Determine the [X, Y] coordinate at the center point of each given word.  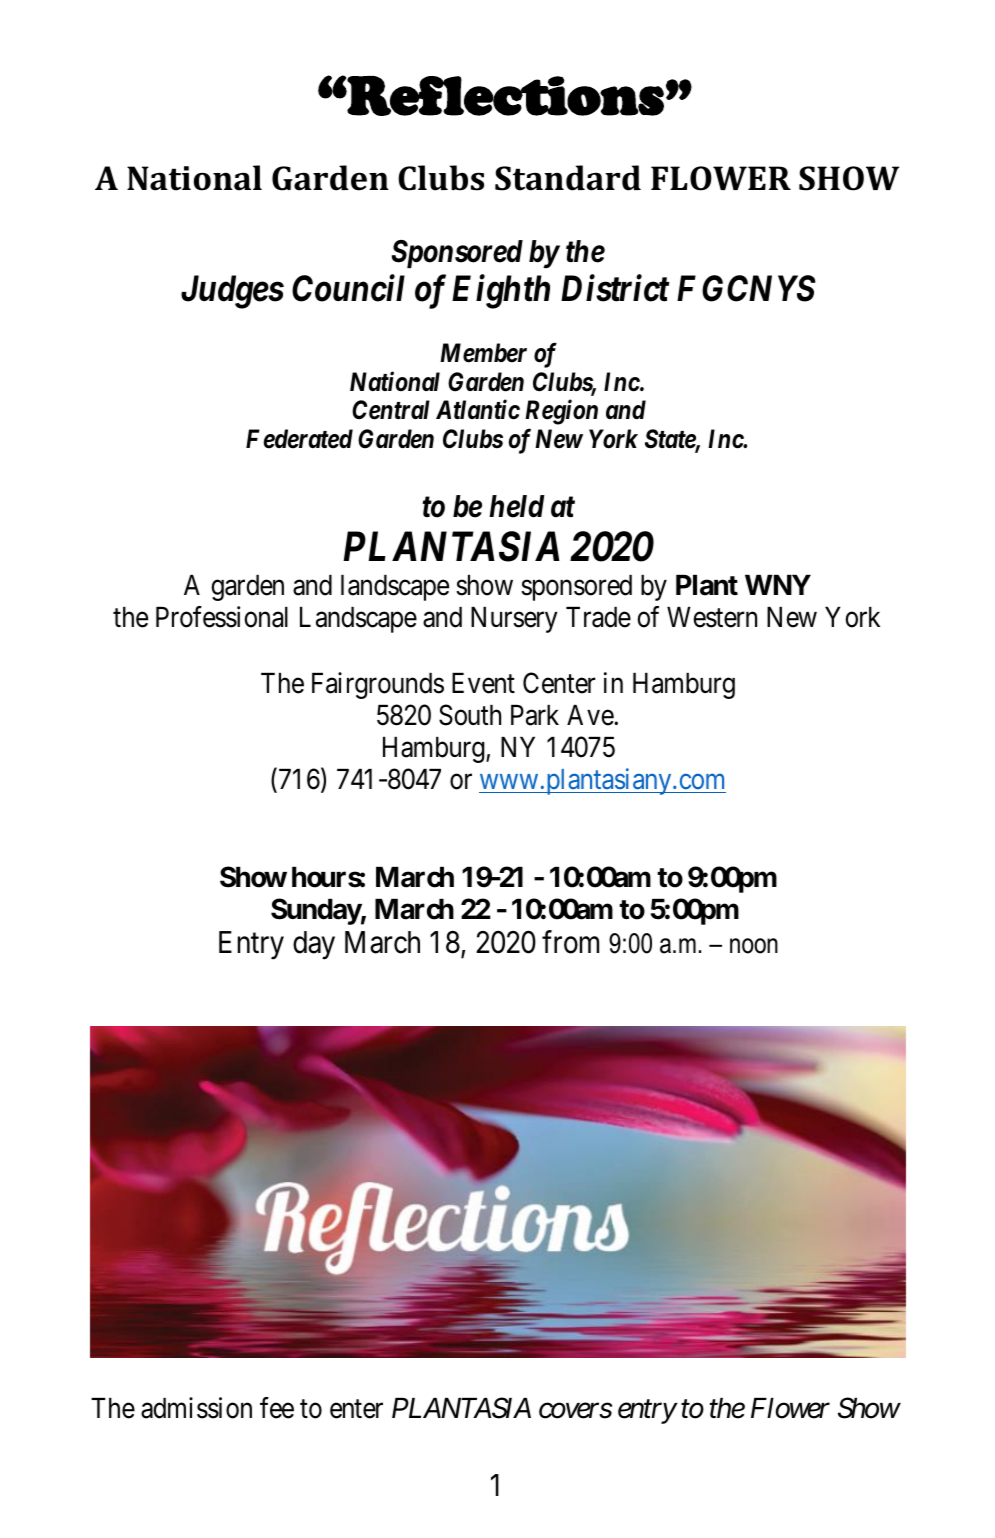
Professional [222, 617]
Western [712, 617]
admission [196, 1408]
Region [561, 412]
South [470, 715]
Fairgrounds [378, 685]
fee [277, 1408]
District [615, 288]
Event [483, 683]
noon [754, 946]
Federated [299, 439]
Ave [591, 715]
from [570, 942]
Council [348, 288]
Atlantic [478, 410]
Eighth [501, 292]
